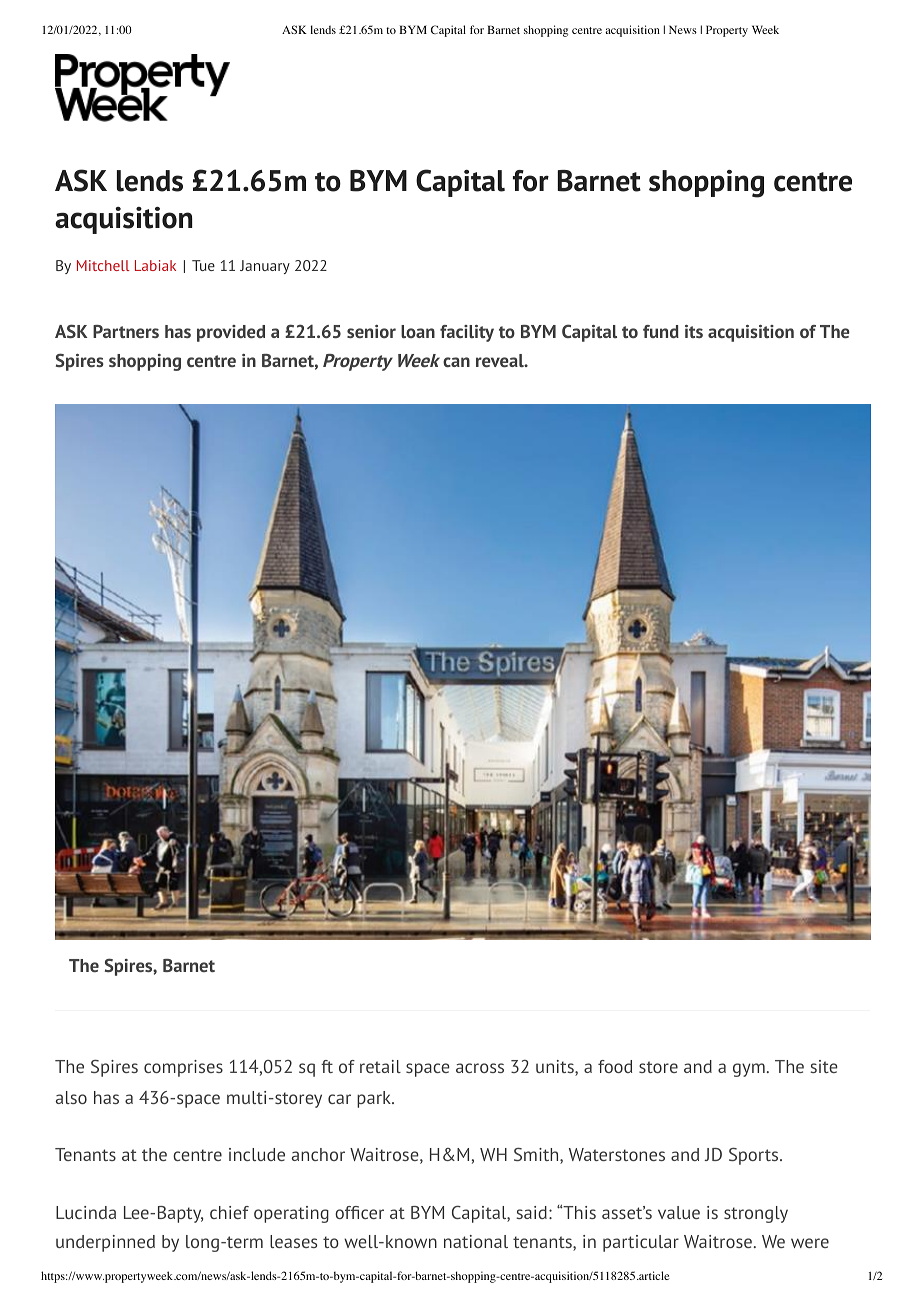  What do you see at coordinates (480, 1068) in the screenshot?
I see `across` at bounding box center [480, 1068].
